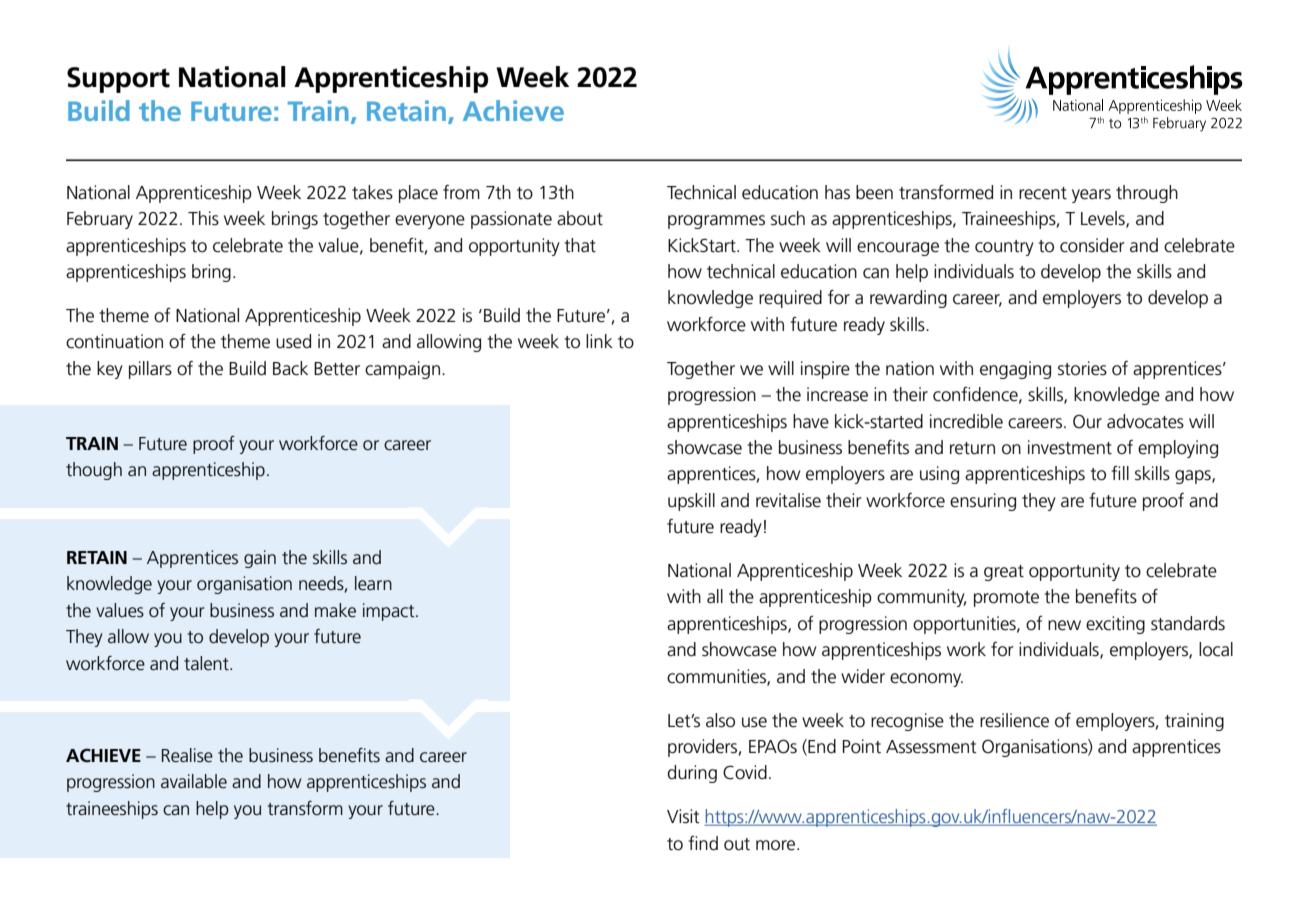 The image size is (1308, 924). What do you see at coordinates (1043, 193) in the image?
I see `recent` at bounding box center [1043, 193].
